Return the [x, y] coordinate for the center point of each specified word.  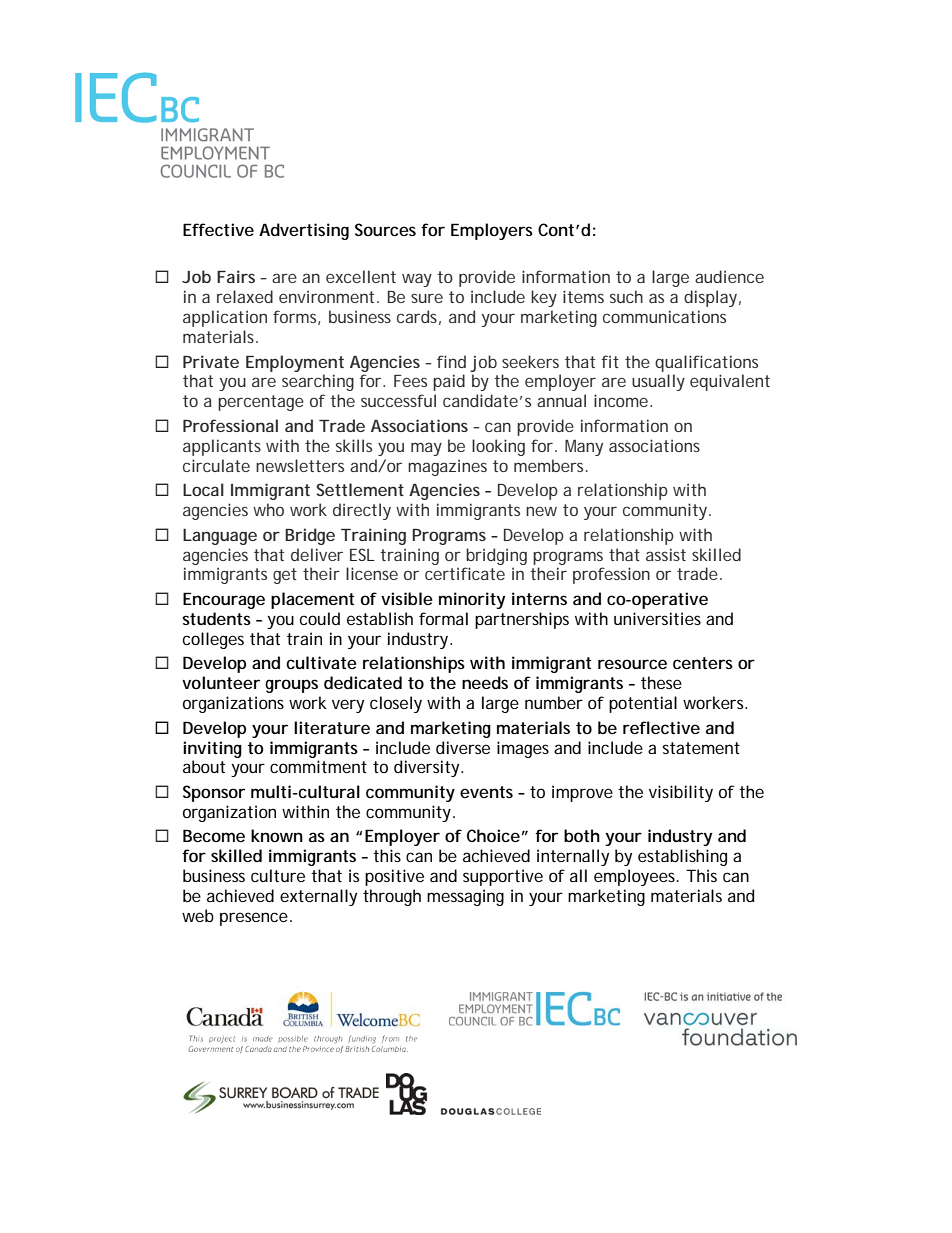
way [417, 280]
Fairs [236, 276]
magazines [447, 467]
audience [729, 276]
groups [291, 686]
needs [485, 682]
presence [254, 919]
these [661, 682]
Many [584, 448]
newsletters [300, 465]
